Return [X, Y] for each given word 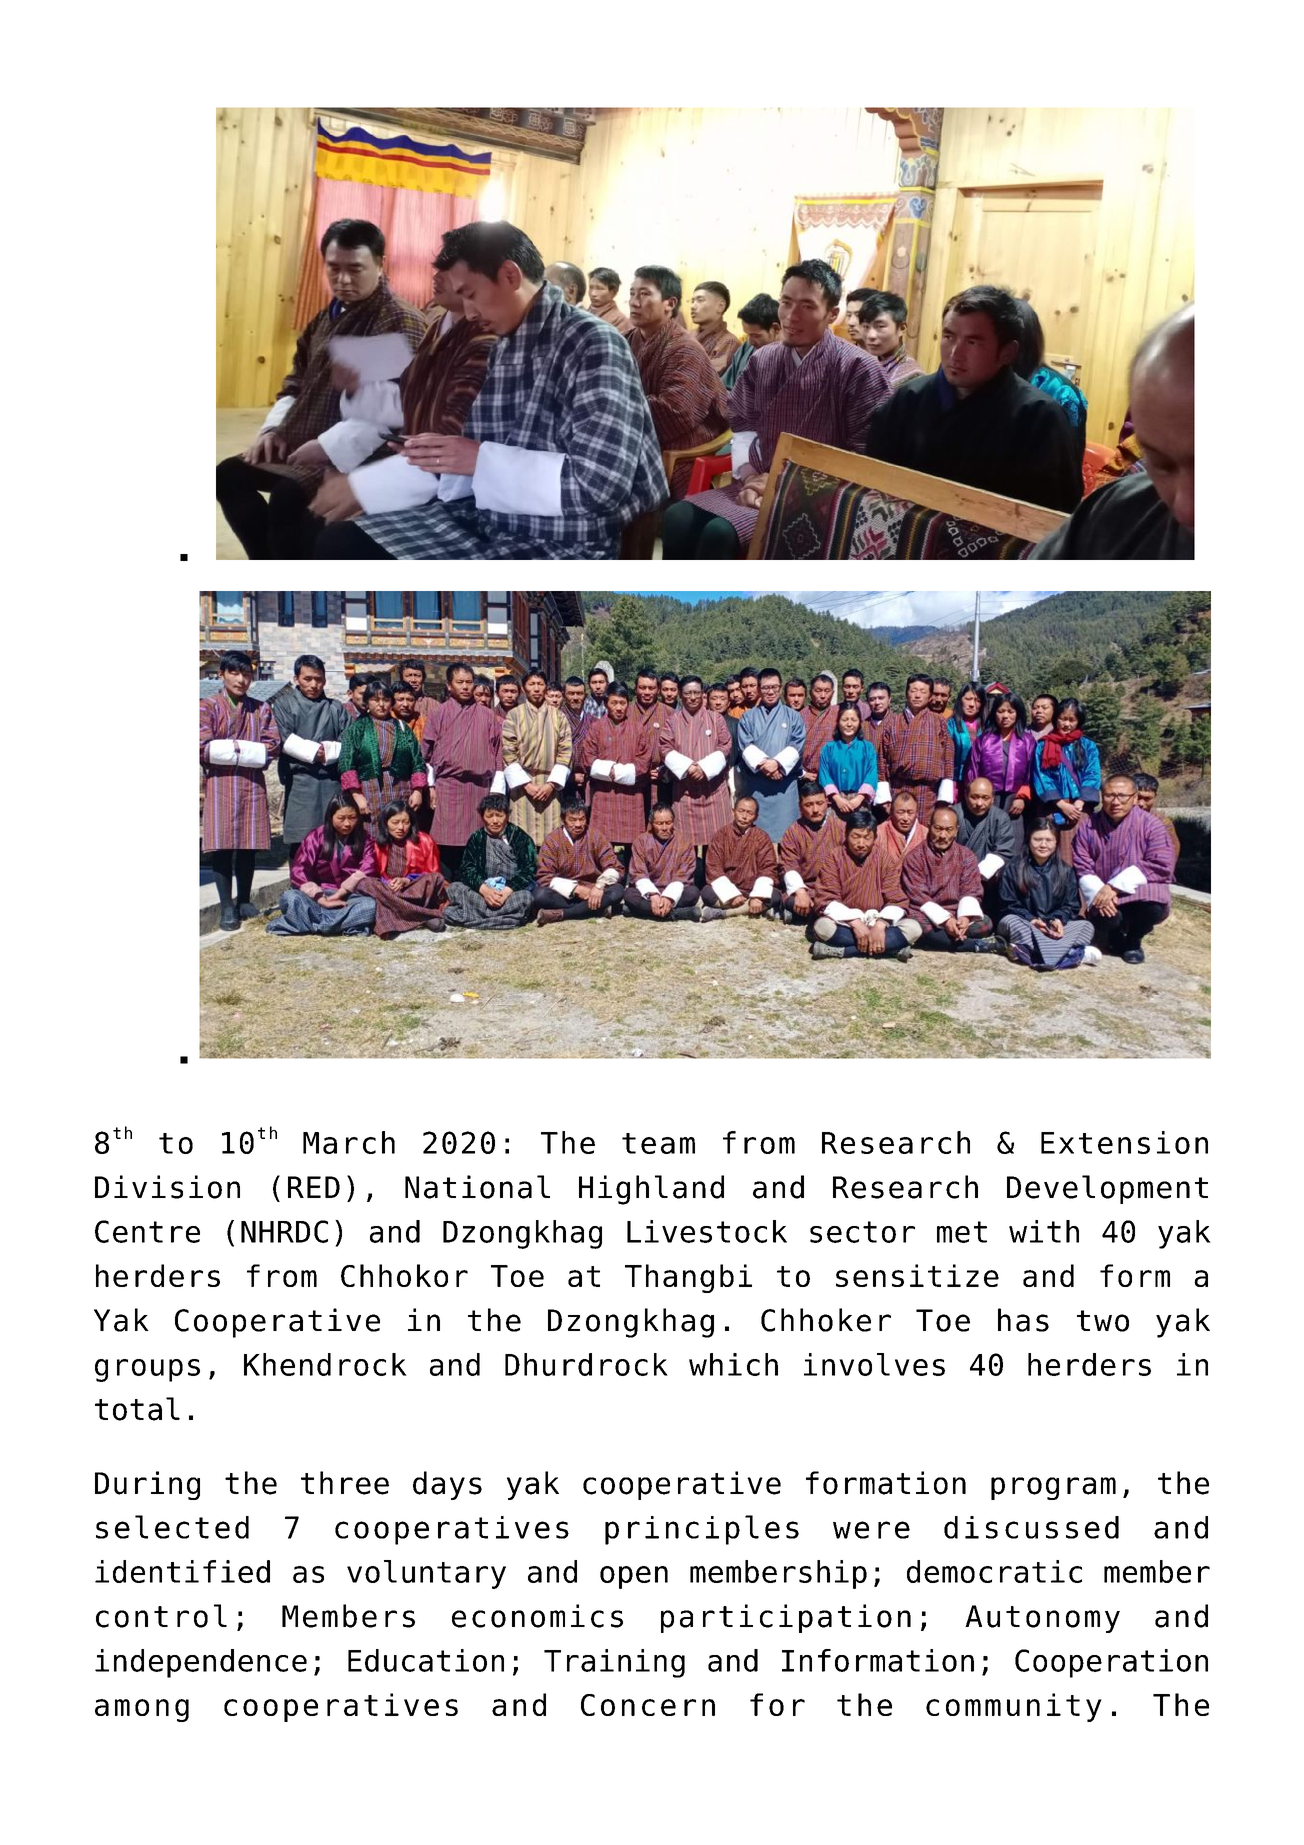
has [1023, 1320]
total [137, 1409]
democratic [994, 1571]
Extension [1124, 1142]
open [634, 1577]
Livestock [707, 1231]
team [658, 1143]
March [349, 1142]
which [733, 1364]
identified [182, 1571]
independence [201, 1663]
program [1053, 1488]
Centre [147, 1231]
